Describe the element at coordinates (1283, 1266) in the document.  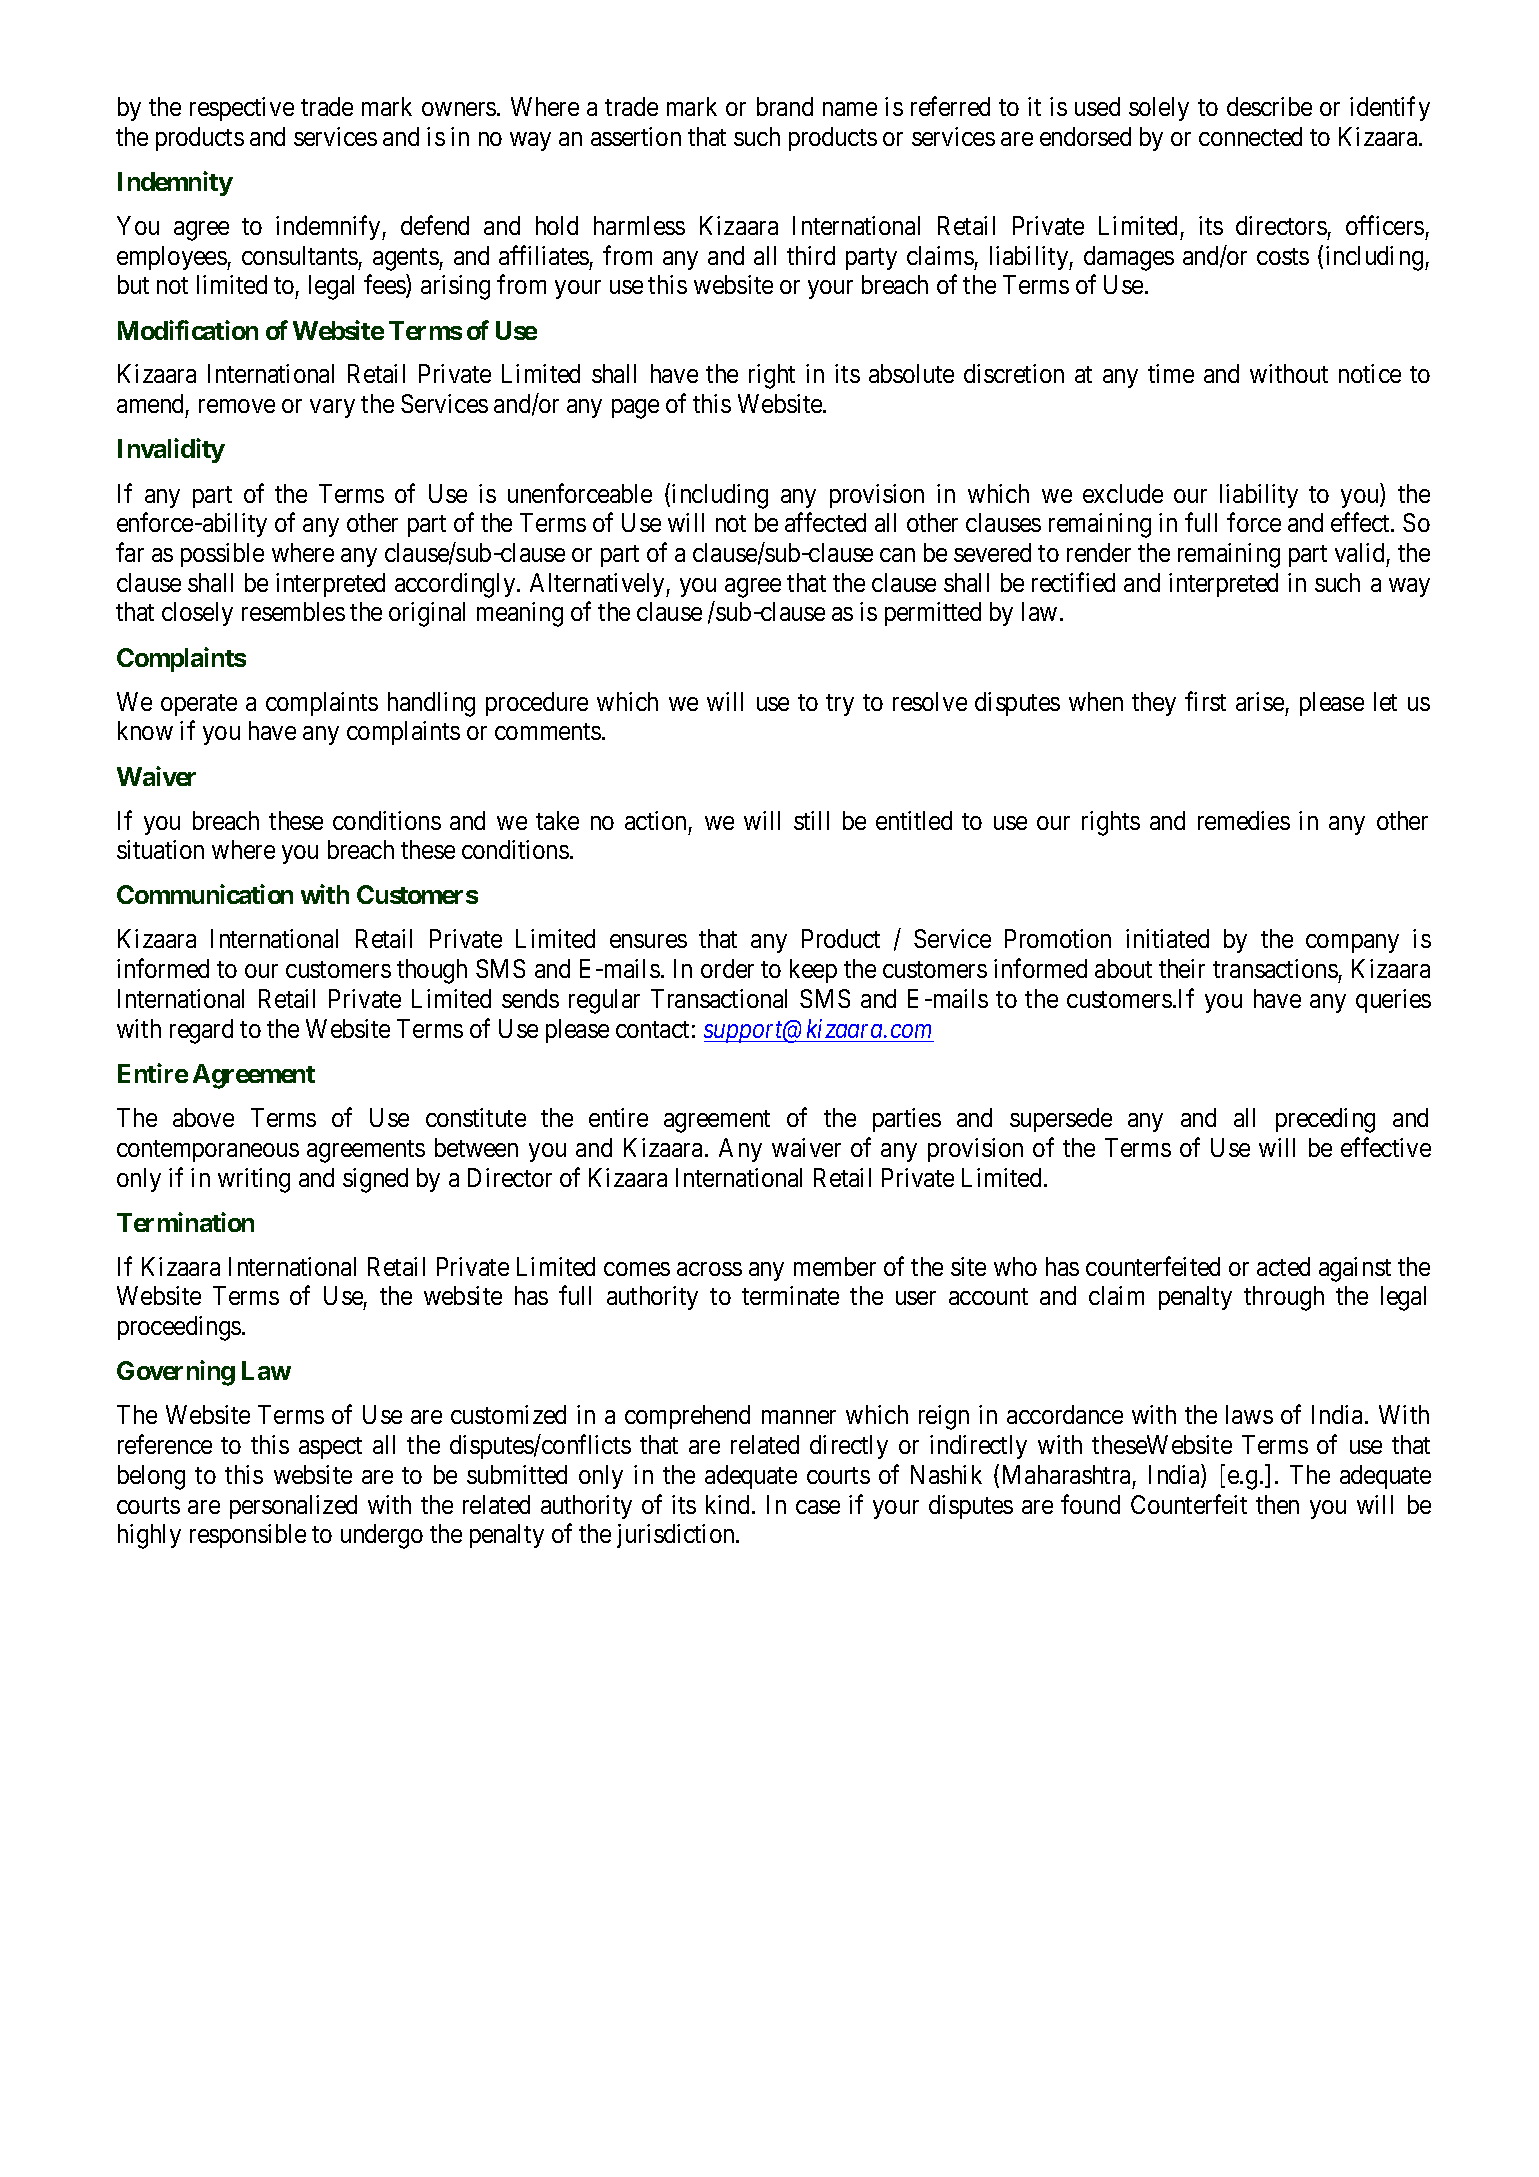
I see `acted` at that location.
